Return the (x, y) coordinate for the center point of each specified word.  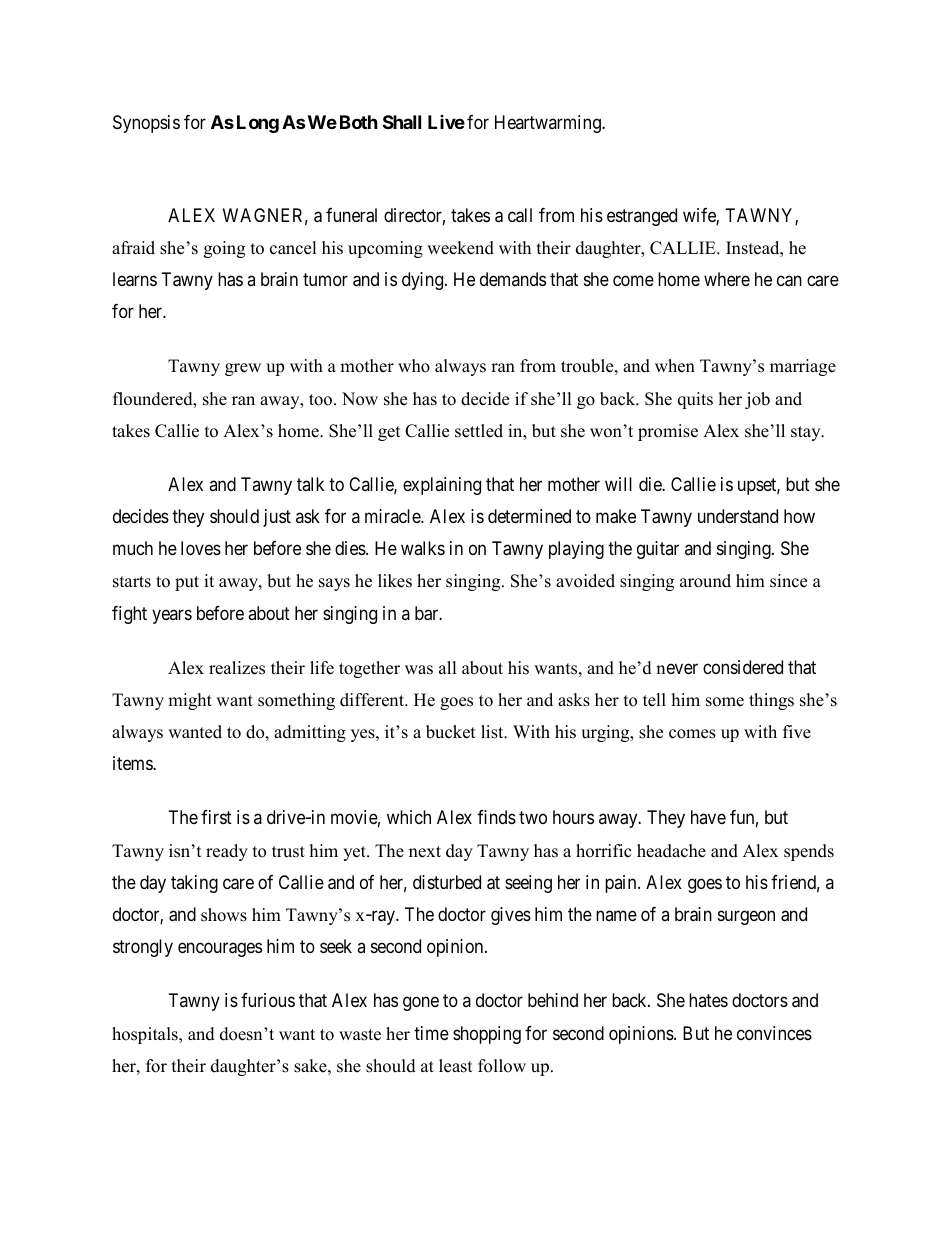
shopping (487, 1035)
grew (243, 369)
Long (258, 124)
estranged (642, 217)
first (216, 817)
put (187, 583)
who (414, 366)
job (757, 400)
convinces (774, 1033)
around (705, 581)
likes (395, 581)
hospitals (146, 1035)
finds (496, 817)
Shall (402, 122)
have (708, 817)
